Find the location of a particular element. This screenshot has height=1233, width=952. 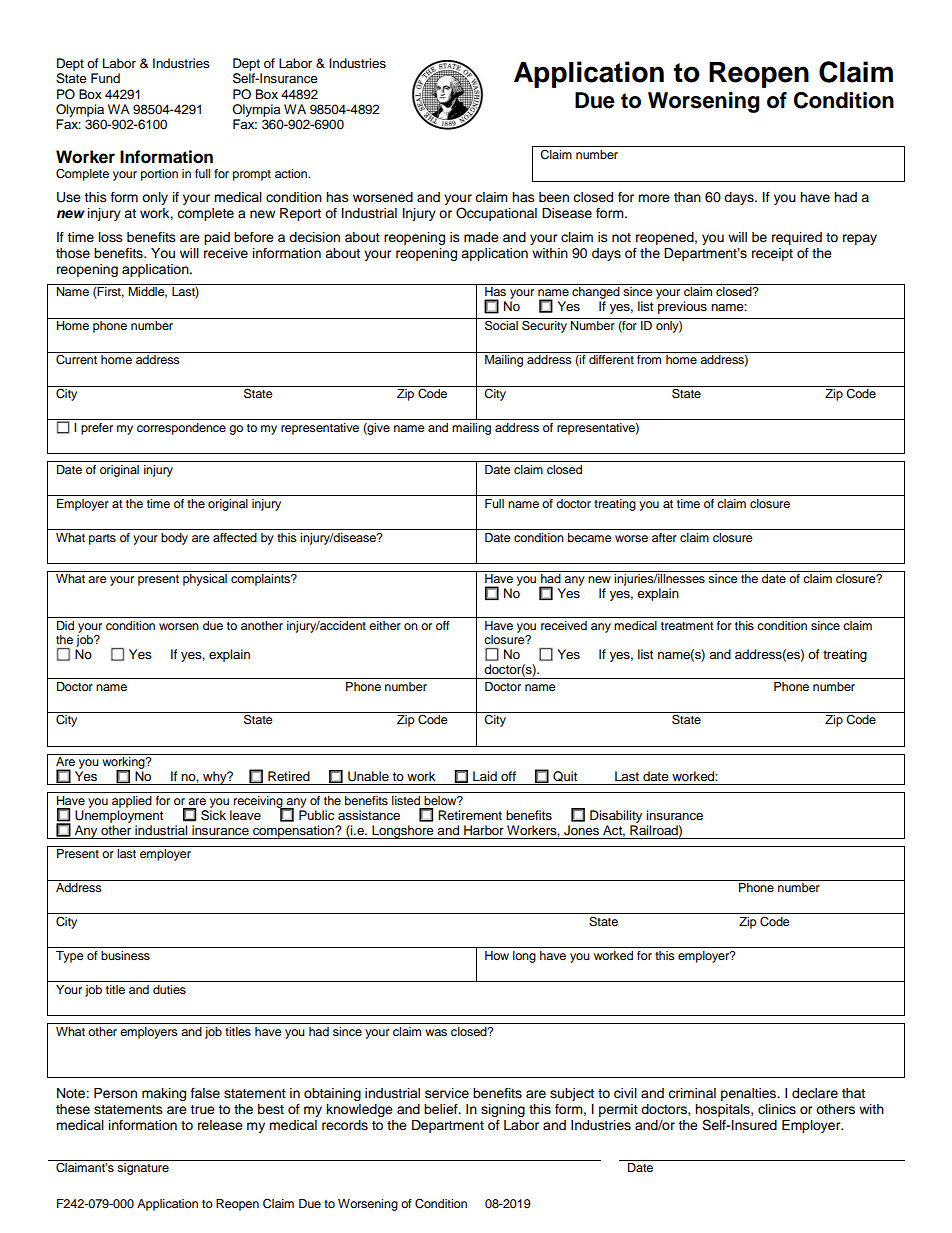

physical is located at coordinates (205, 580).
